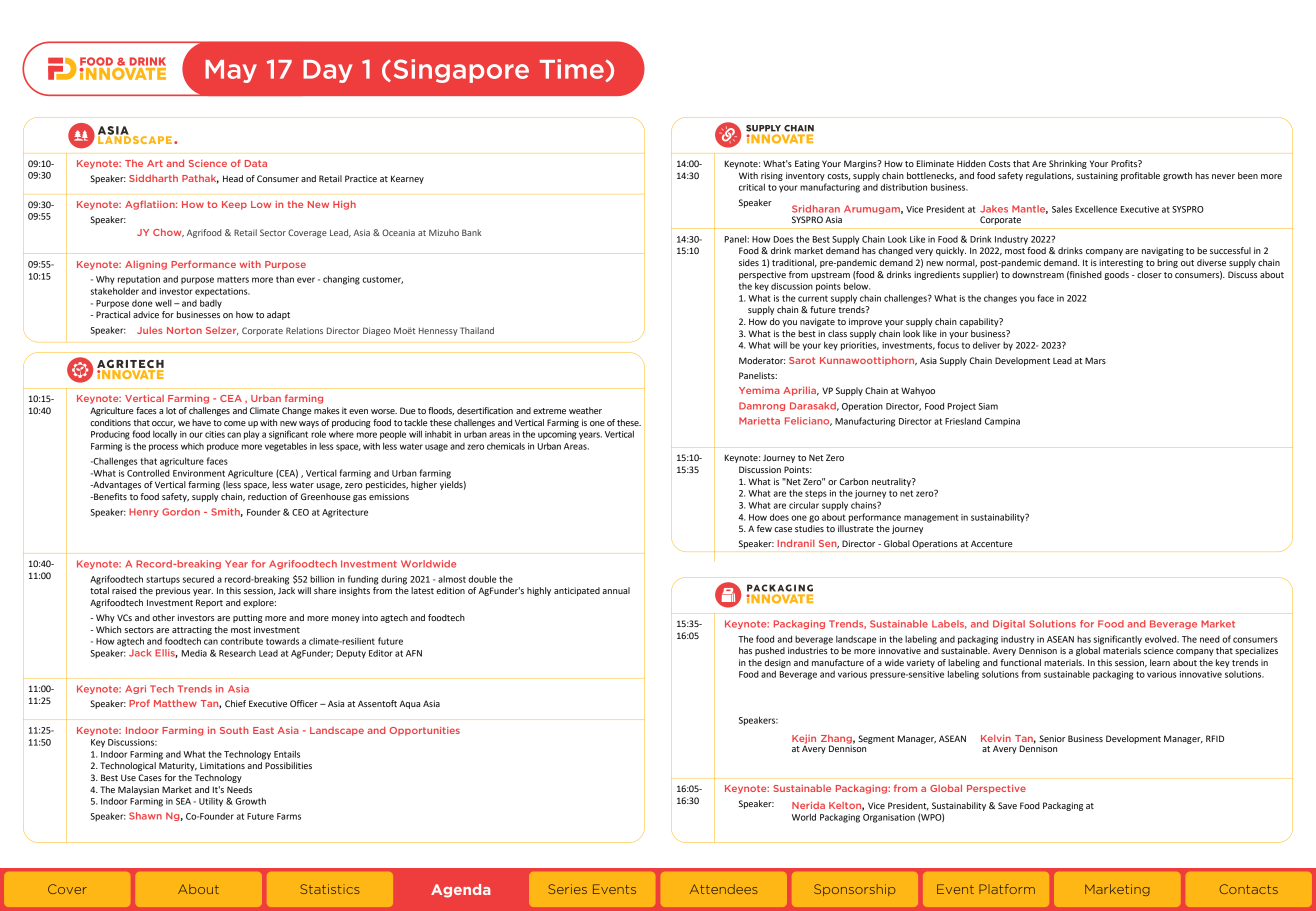 Image resolution: width=1316 pixels, height=911 pixels. What do you see at coordinates (231, 71) in the document?
I see `May` at bounding box center [231, 71].
